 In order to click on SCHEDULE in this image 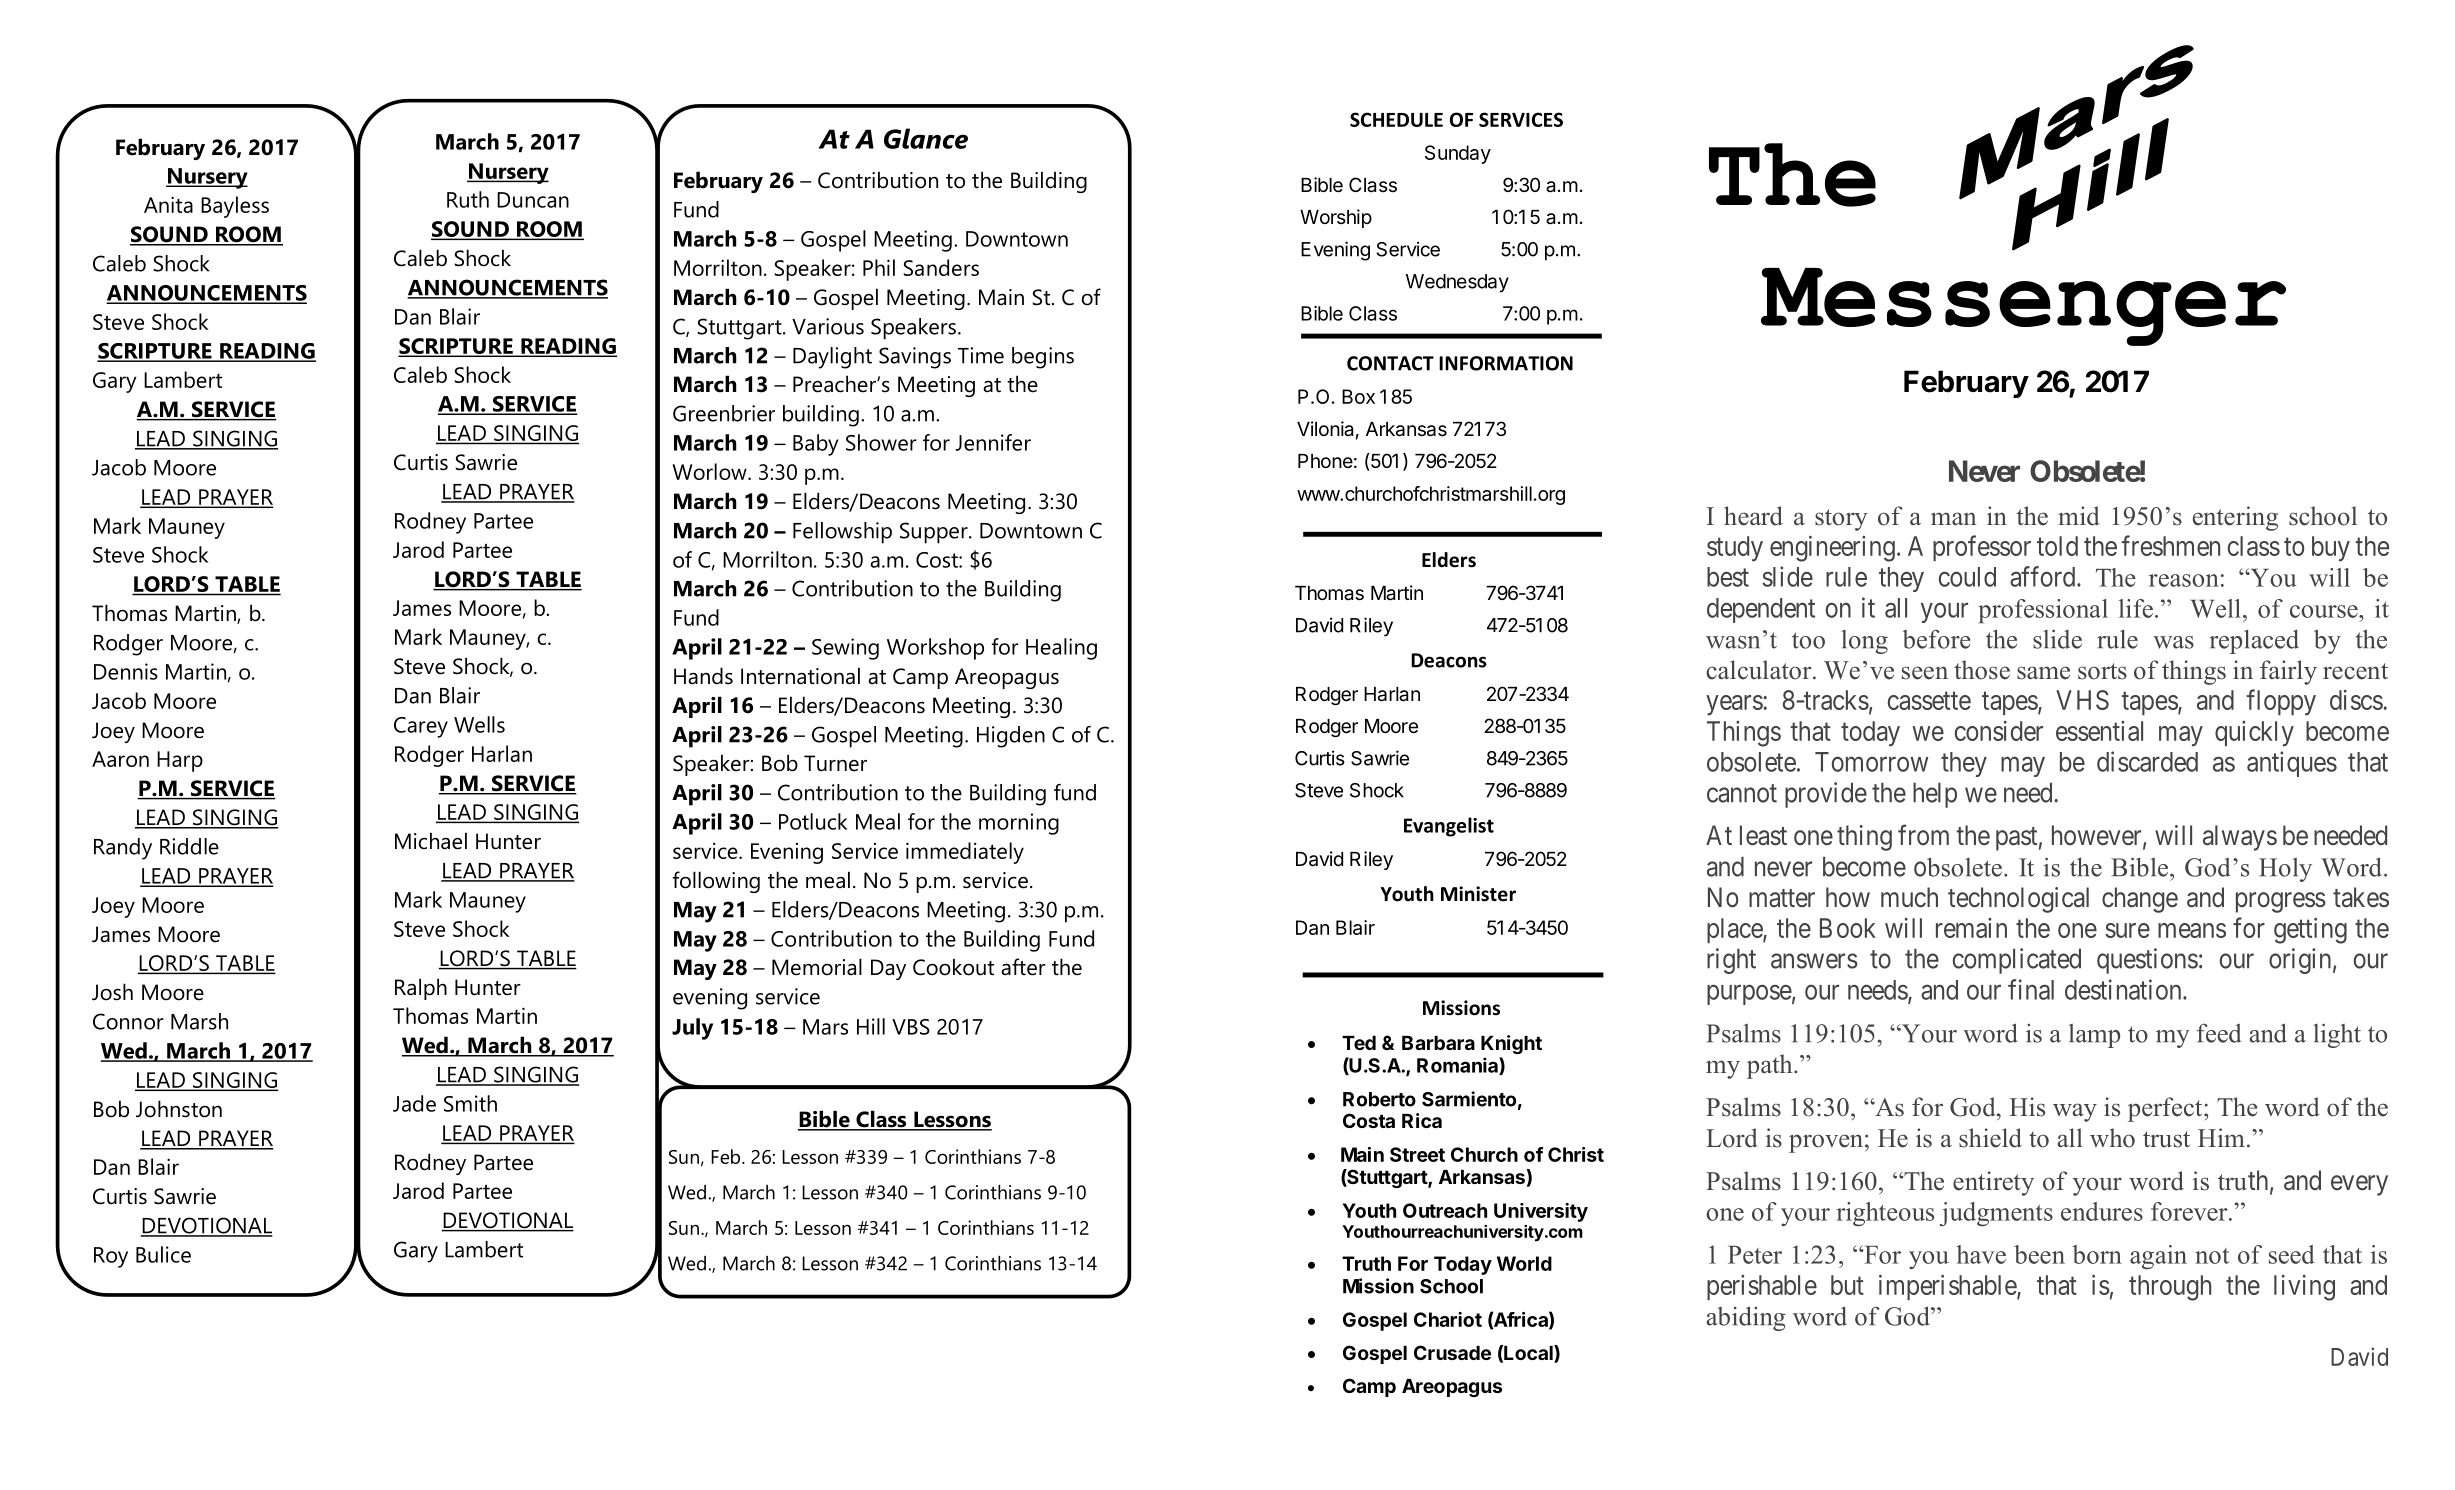, I will do `click(1396, 119)`.
